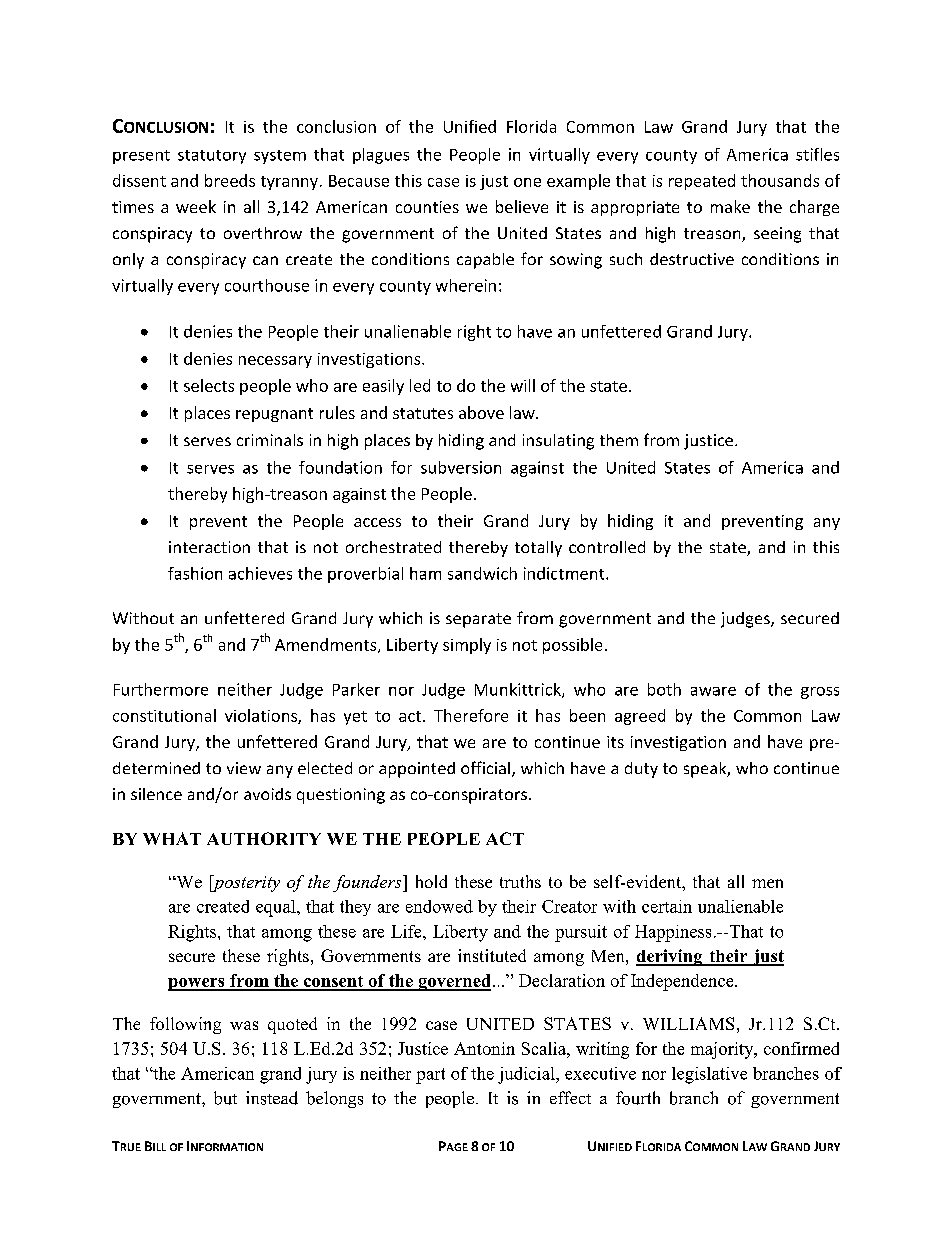 The width and height of the image is (952, 1233). I want to click on them, so click(619, 440).
